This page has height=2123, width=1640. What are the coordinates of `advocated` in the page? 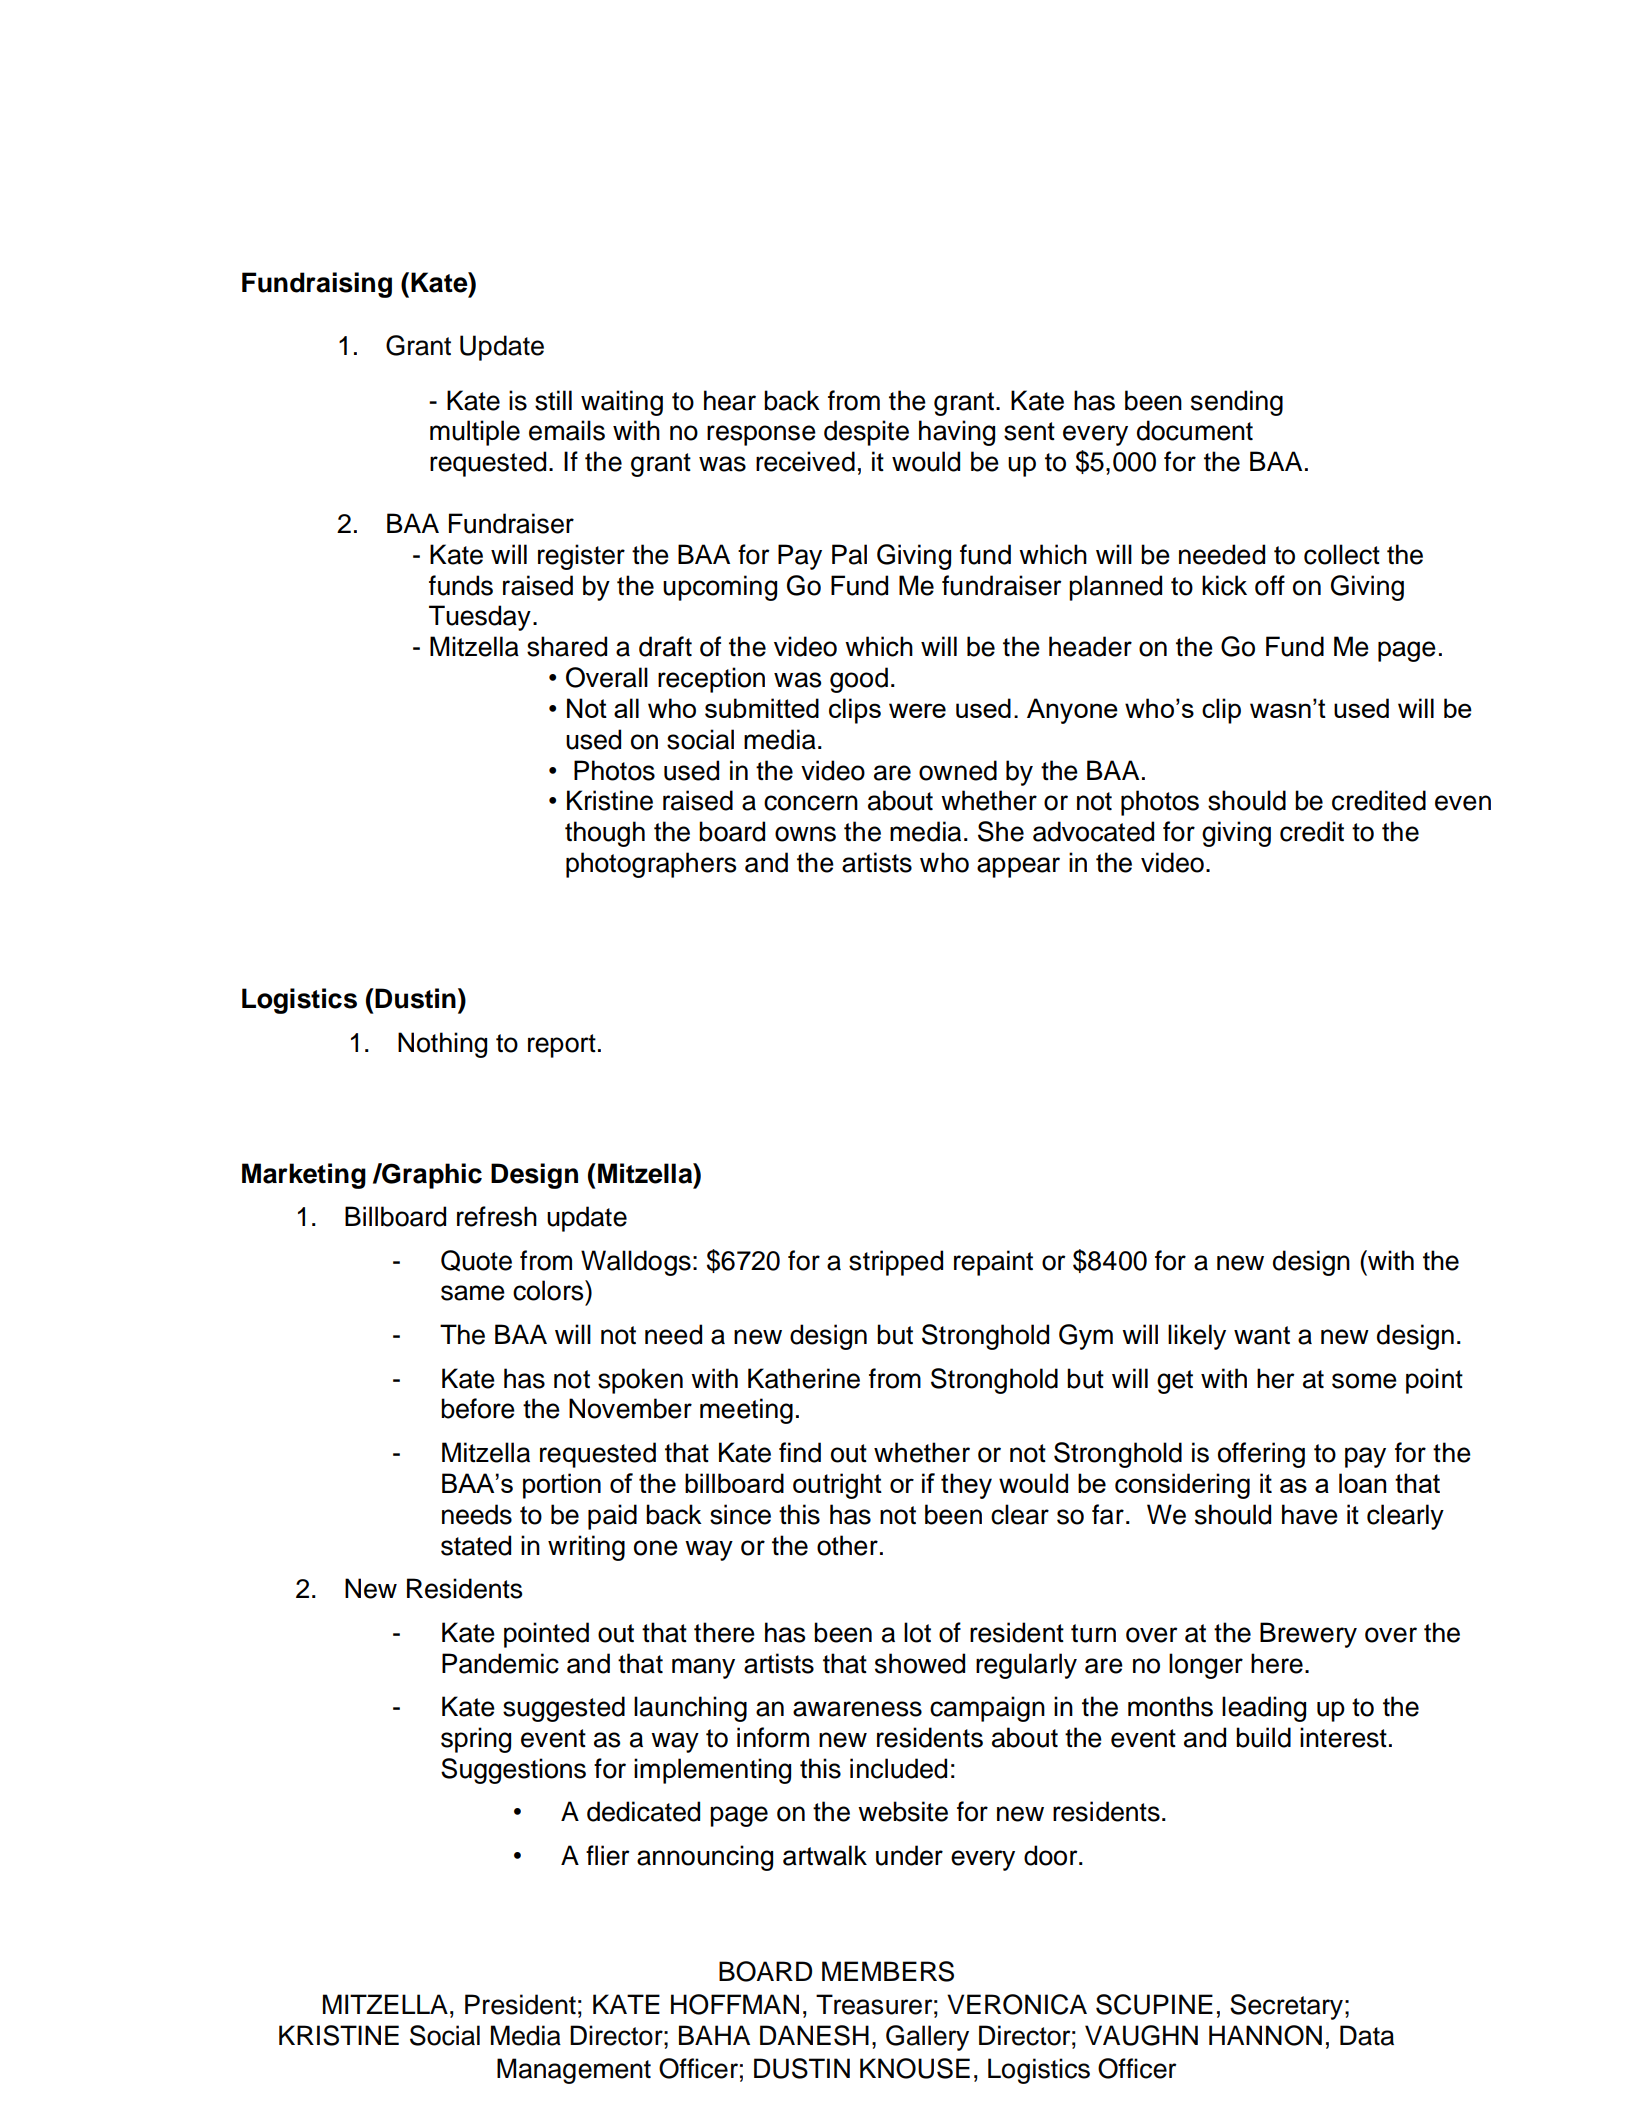 It's located at (1093, 831).
